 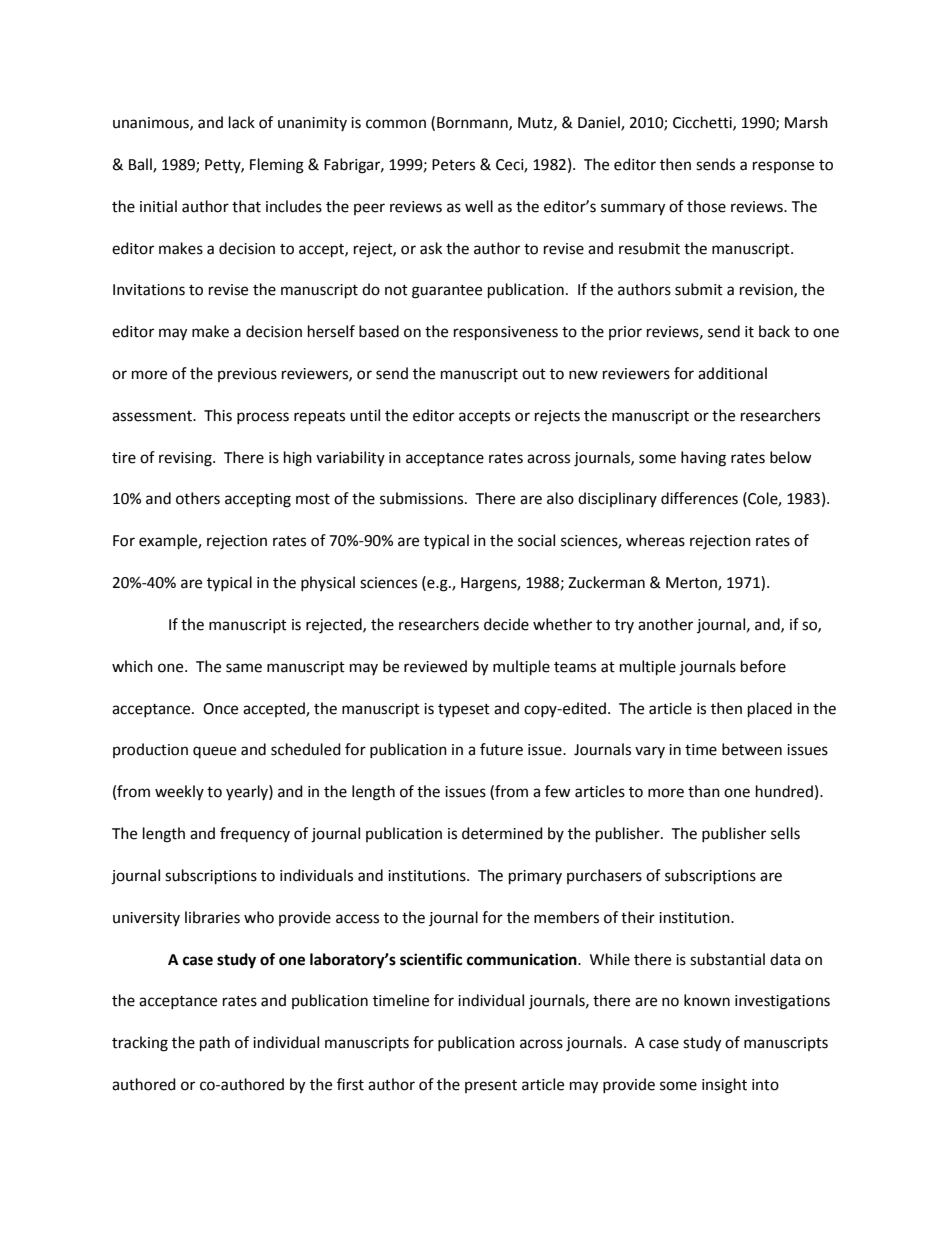 What do you see at coordinates (704, 791) in the document?
I see `than` at bounding box center [704, 791].
